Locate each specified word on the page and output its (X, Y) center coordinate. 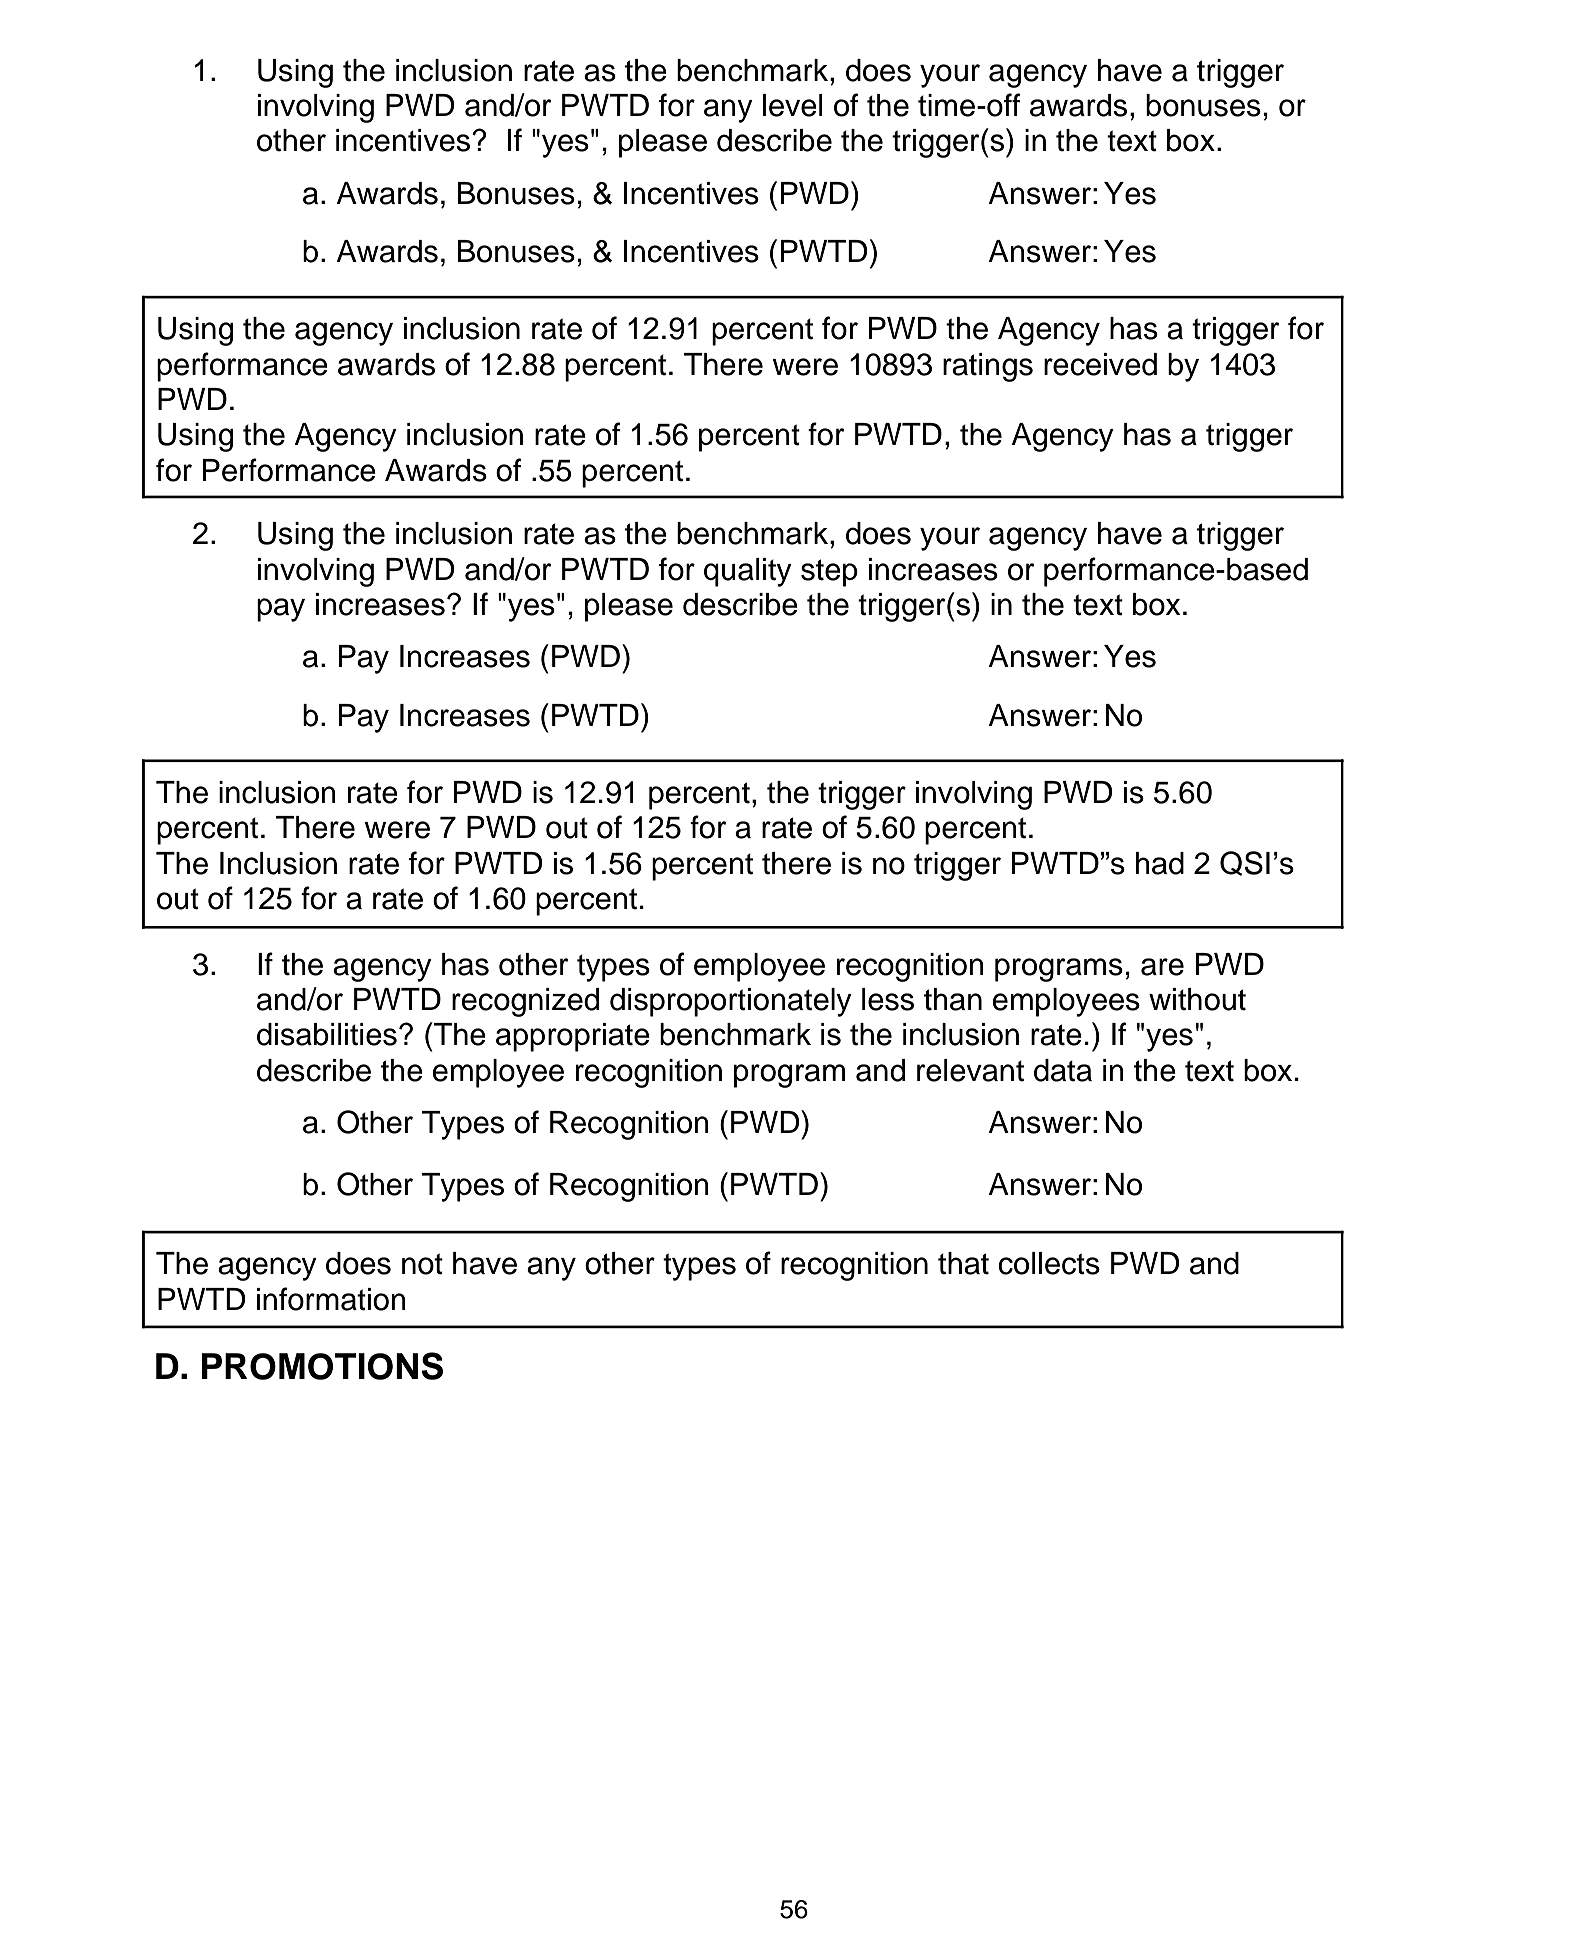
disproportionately (731, 1002)
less (888, 999)
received (1100, 364)
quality (748, 572)
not (422, 1264)
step (829, 573)
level (793, 105)
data (1063, 1070)
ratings (988, 367)
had (1160, 863)
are (1162, 967)
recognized (525, 1002)
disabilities (327, 1034)
